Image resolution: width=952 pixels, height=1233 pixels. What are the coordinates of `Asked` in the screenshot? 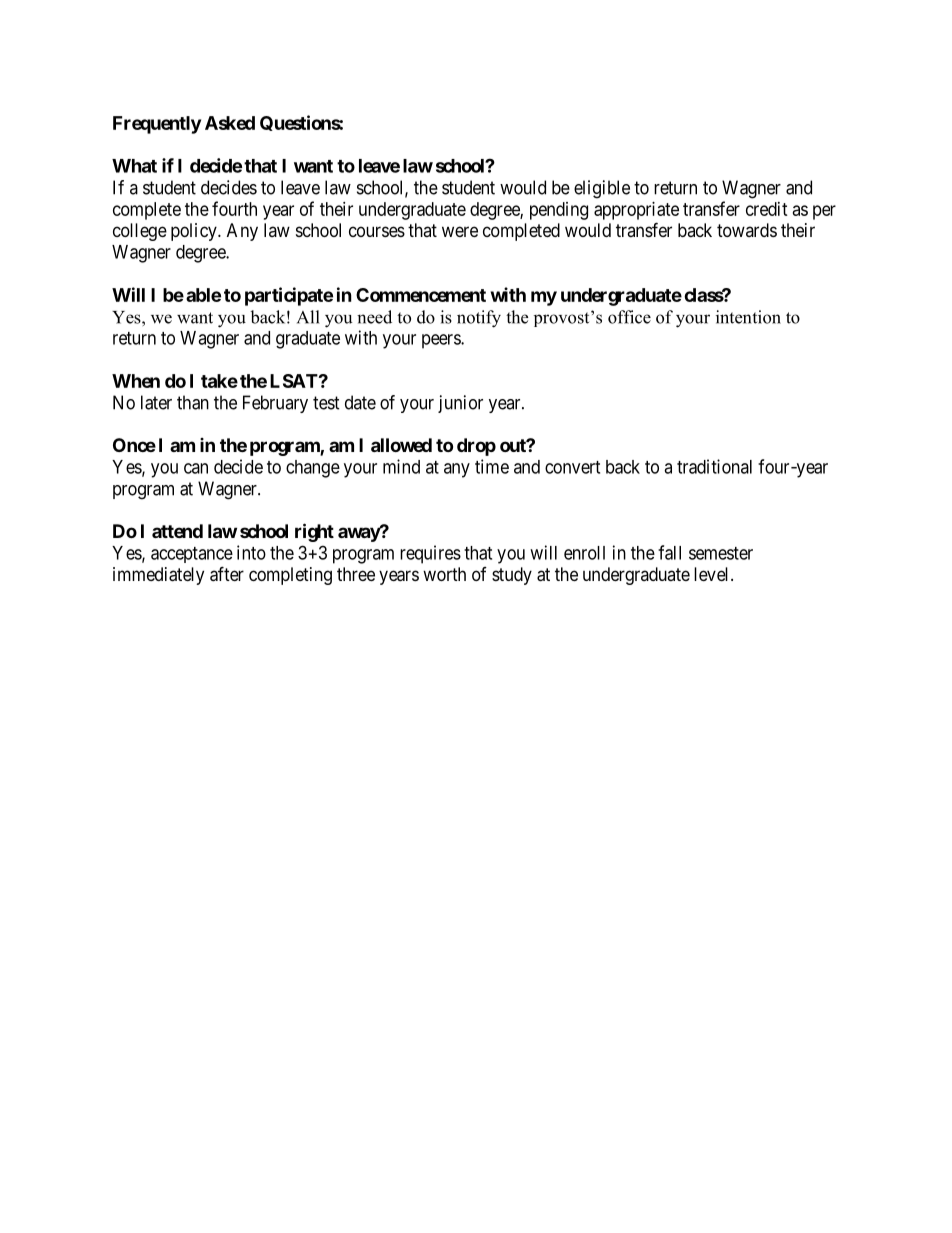 It's located at (230, 123).
